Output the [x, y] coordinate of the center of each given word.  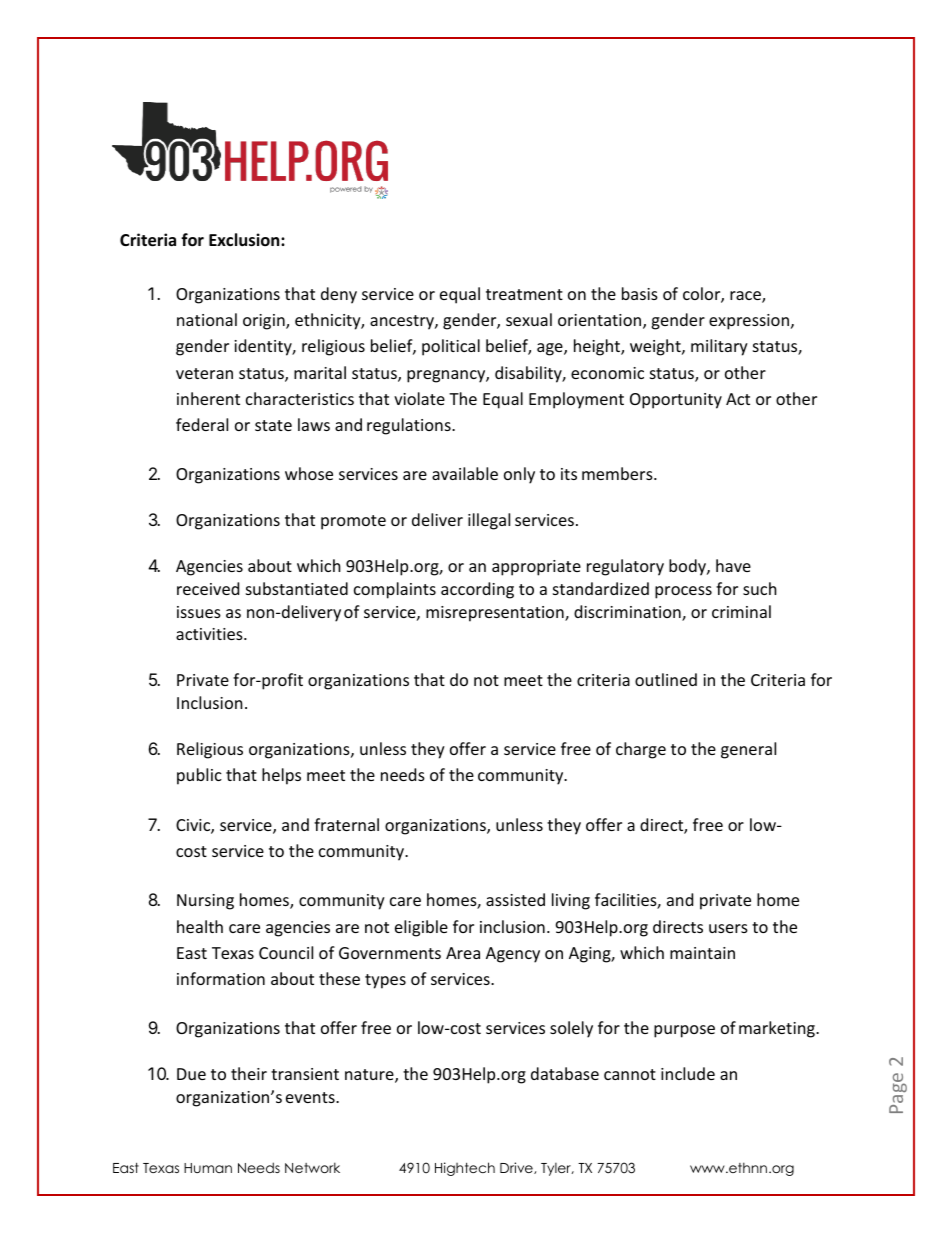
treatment [524, 294]
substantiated [297, 588]
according [477, 590]
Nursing [205, 902]
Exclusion [245, 240]
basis [640, 293]
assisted [515, 899]
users [728, 928]
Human [208, 1168]
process [683, 592]
